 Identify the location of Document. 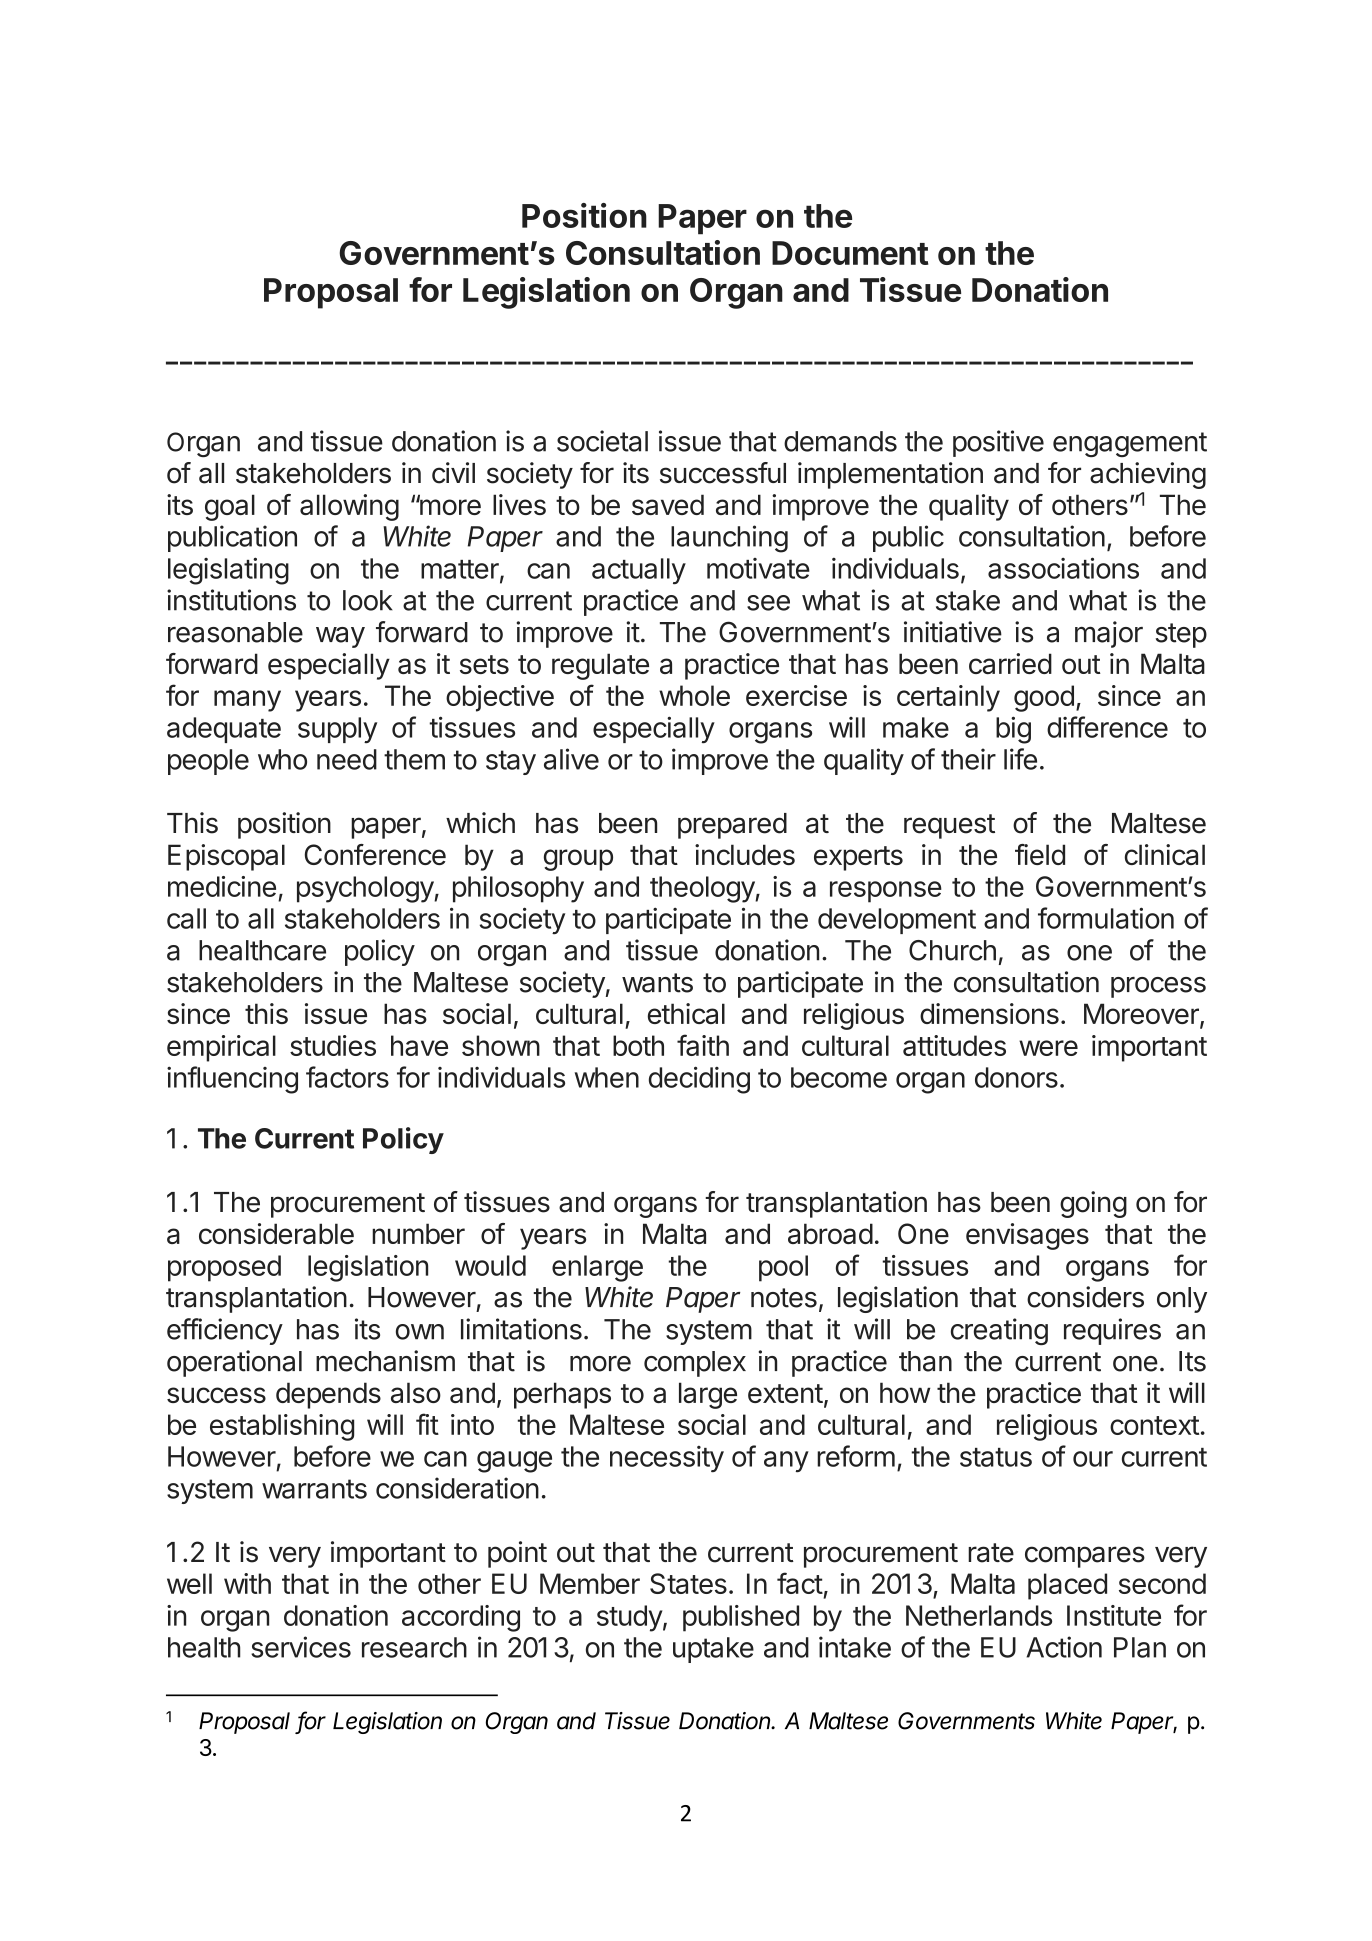
(850, 253).
